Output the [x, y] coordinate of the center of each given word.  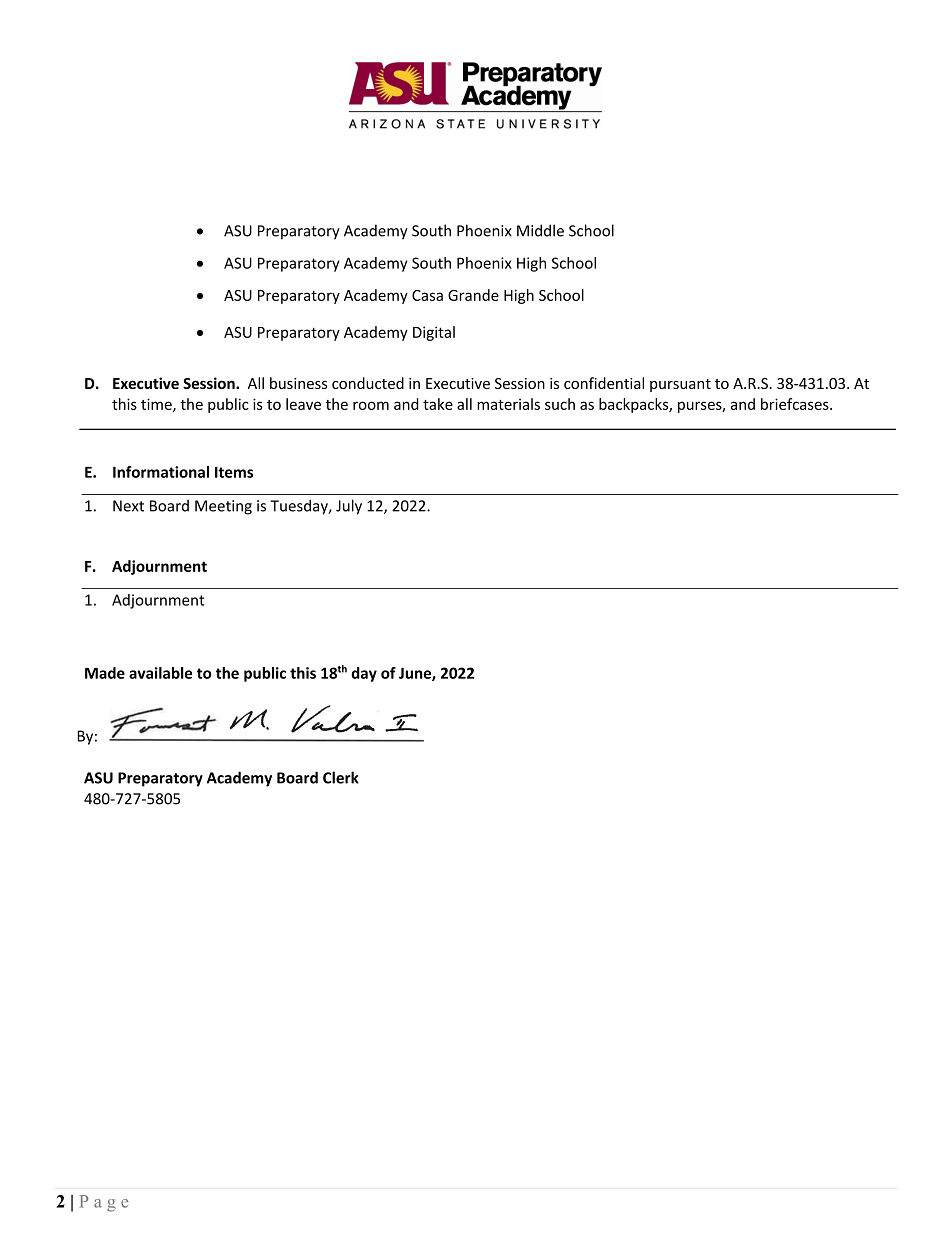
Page [104, 1203]
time [157, 405]
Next [128, 506]
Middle [540, 230]
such [560, 404]
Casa [427, 295]
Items [234, 472]
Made [105, 673]
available [160, 673]
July [349, 507]
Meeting [223, 507]
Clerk [341, 777]
